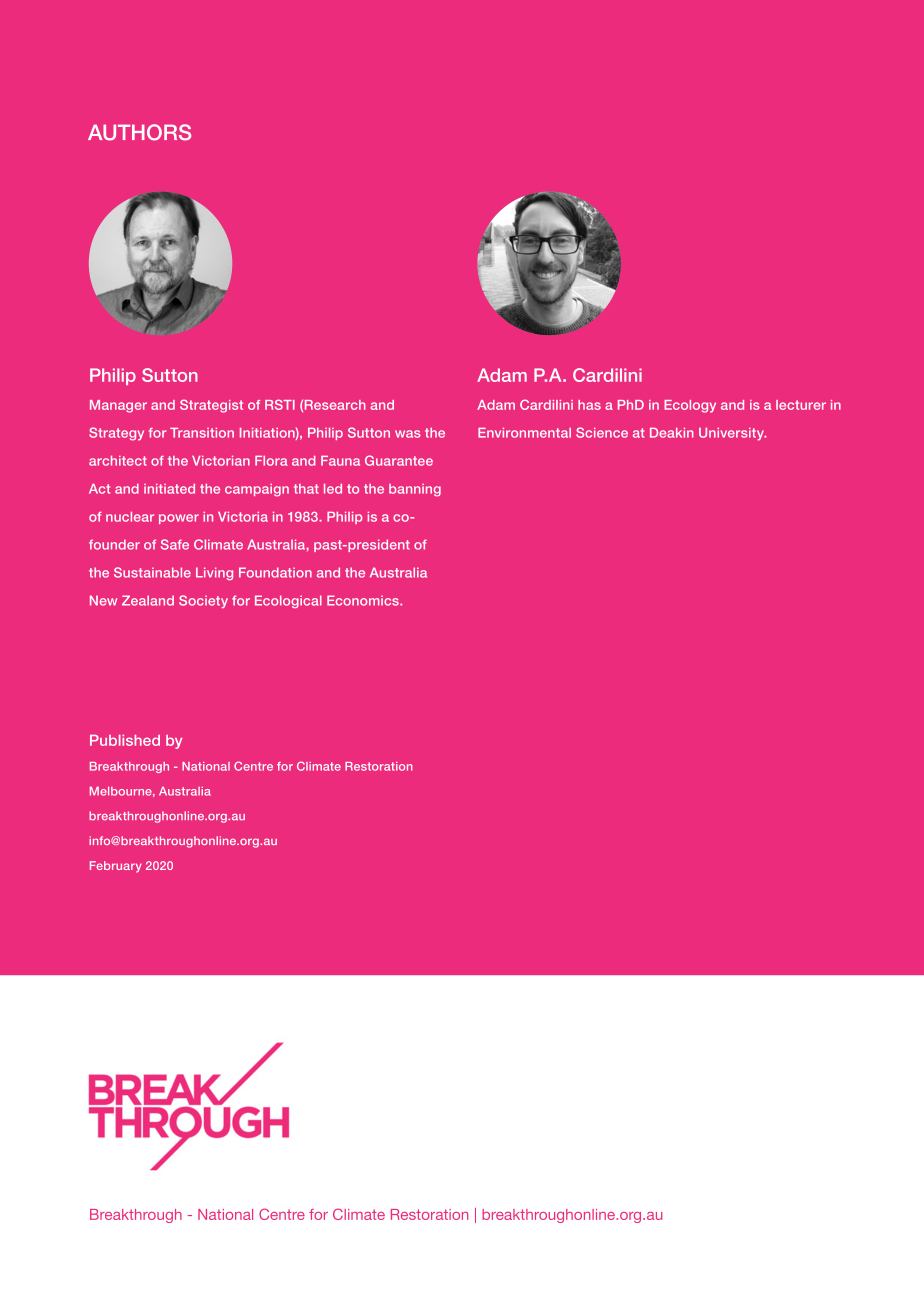  Describe the element at coordinates (589, 405) in the screenshot. I see `has` at that location.
